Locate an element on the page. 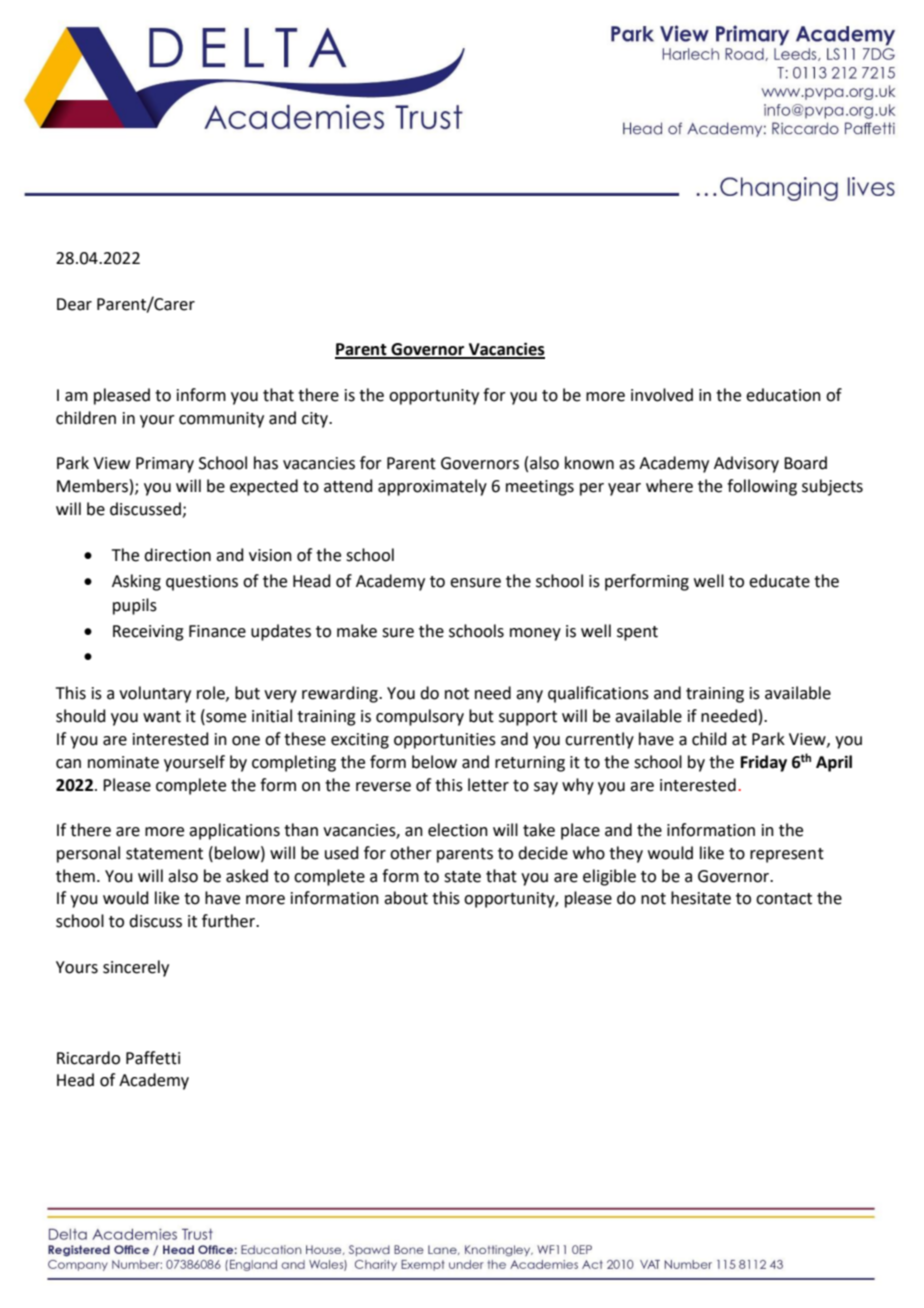 The width and height of the document is (924, 1308). money is located at coordinates (535, 634).
